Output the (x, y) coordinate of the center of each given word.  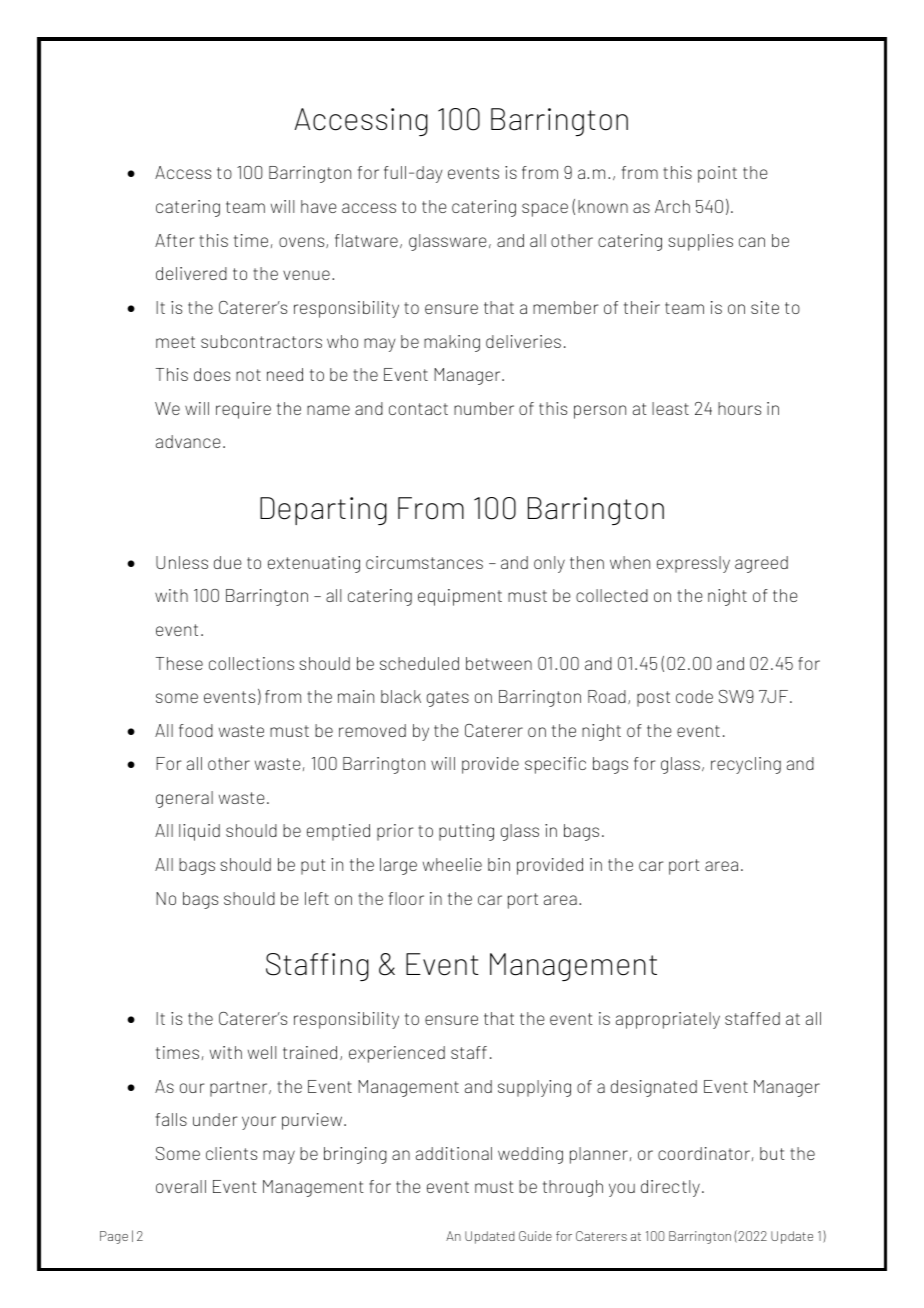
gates (448, 699)
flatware (366, 240)
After (175, 240)
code (694, 696)
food (196, 730)
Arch (672, 206)
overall (181, 1186)
